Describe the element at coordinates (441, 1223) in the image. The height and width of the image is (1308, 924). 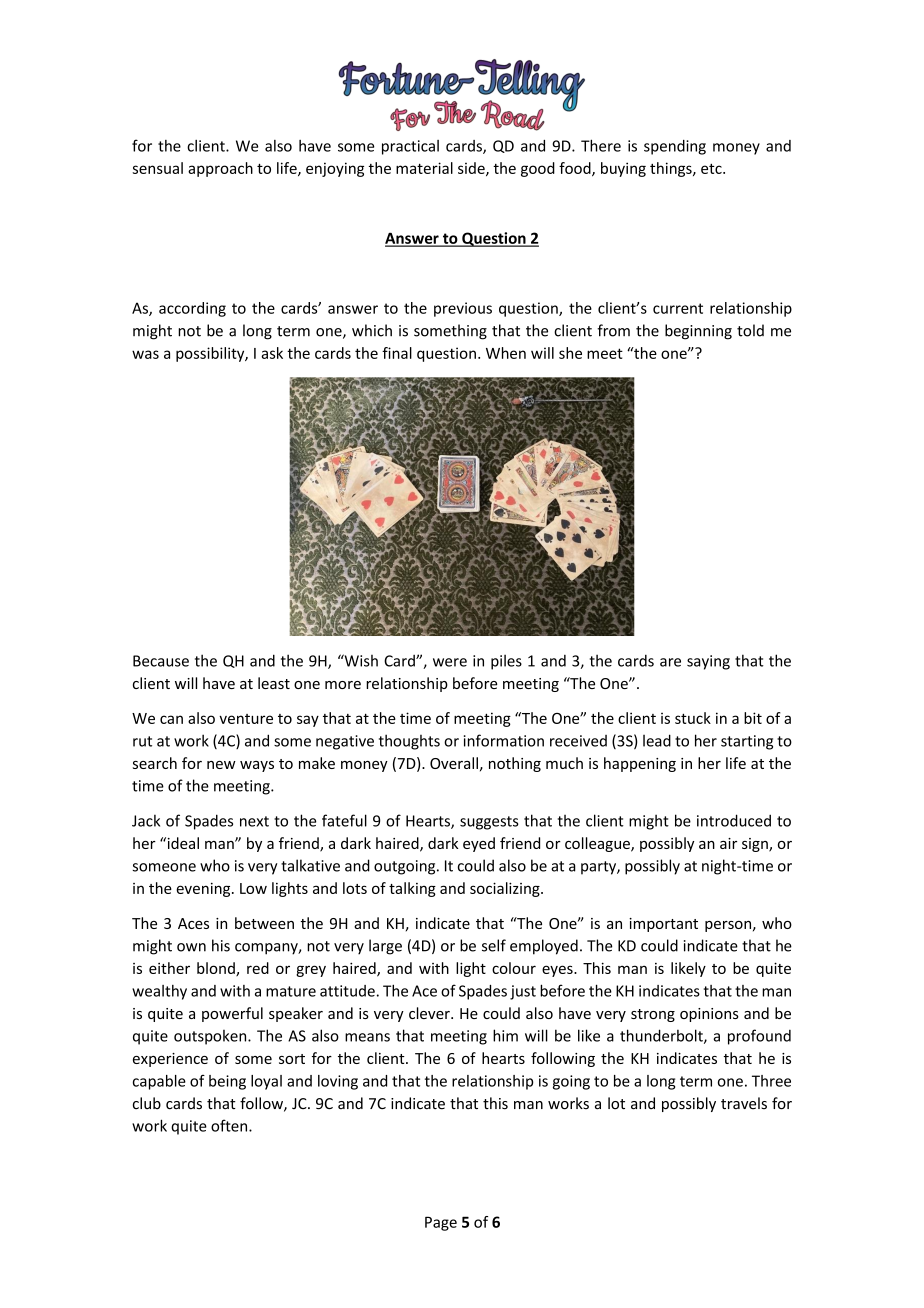
I see `Page` at that location.
